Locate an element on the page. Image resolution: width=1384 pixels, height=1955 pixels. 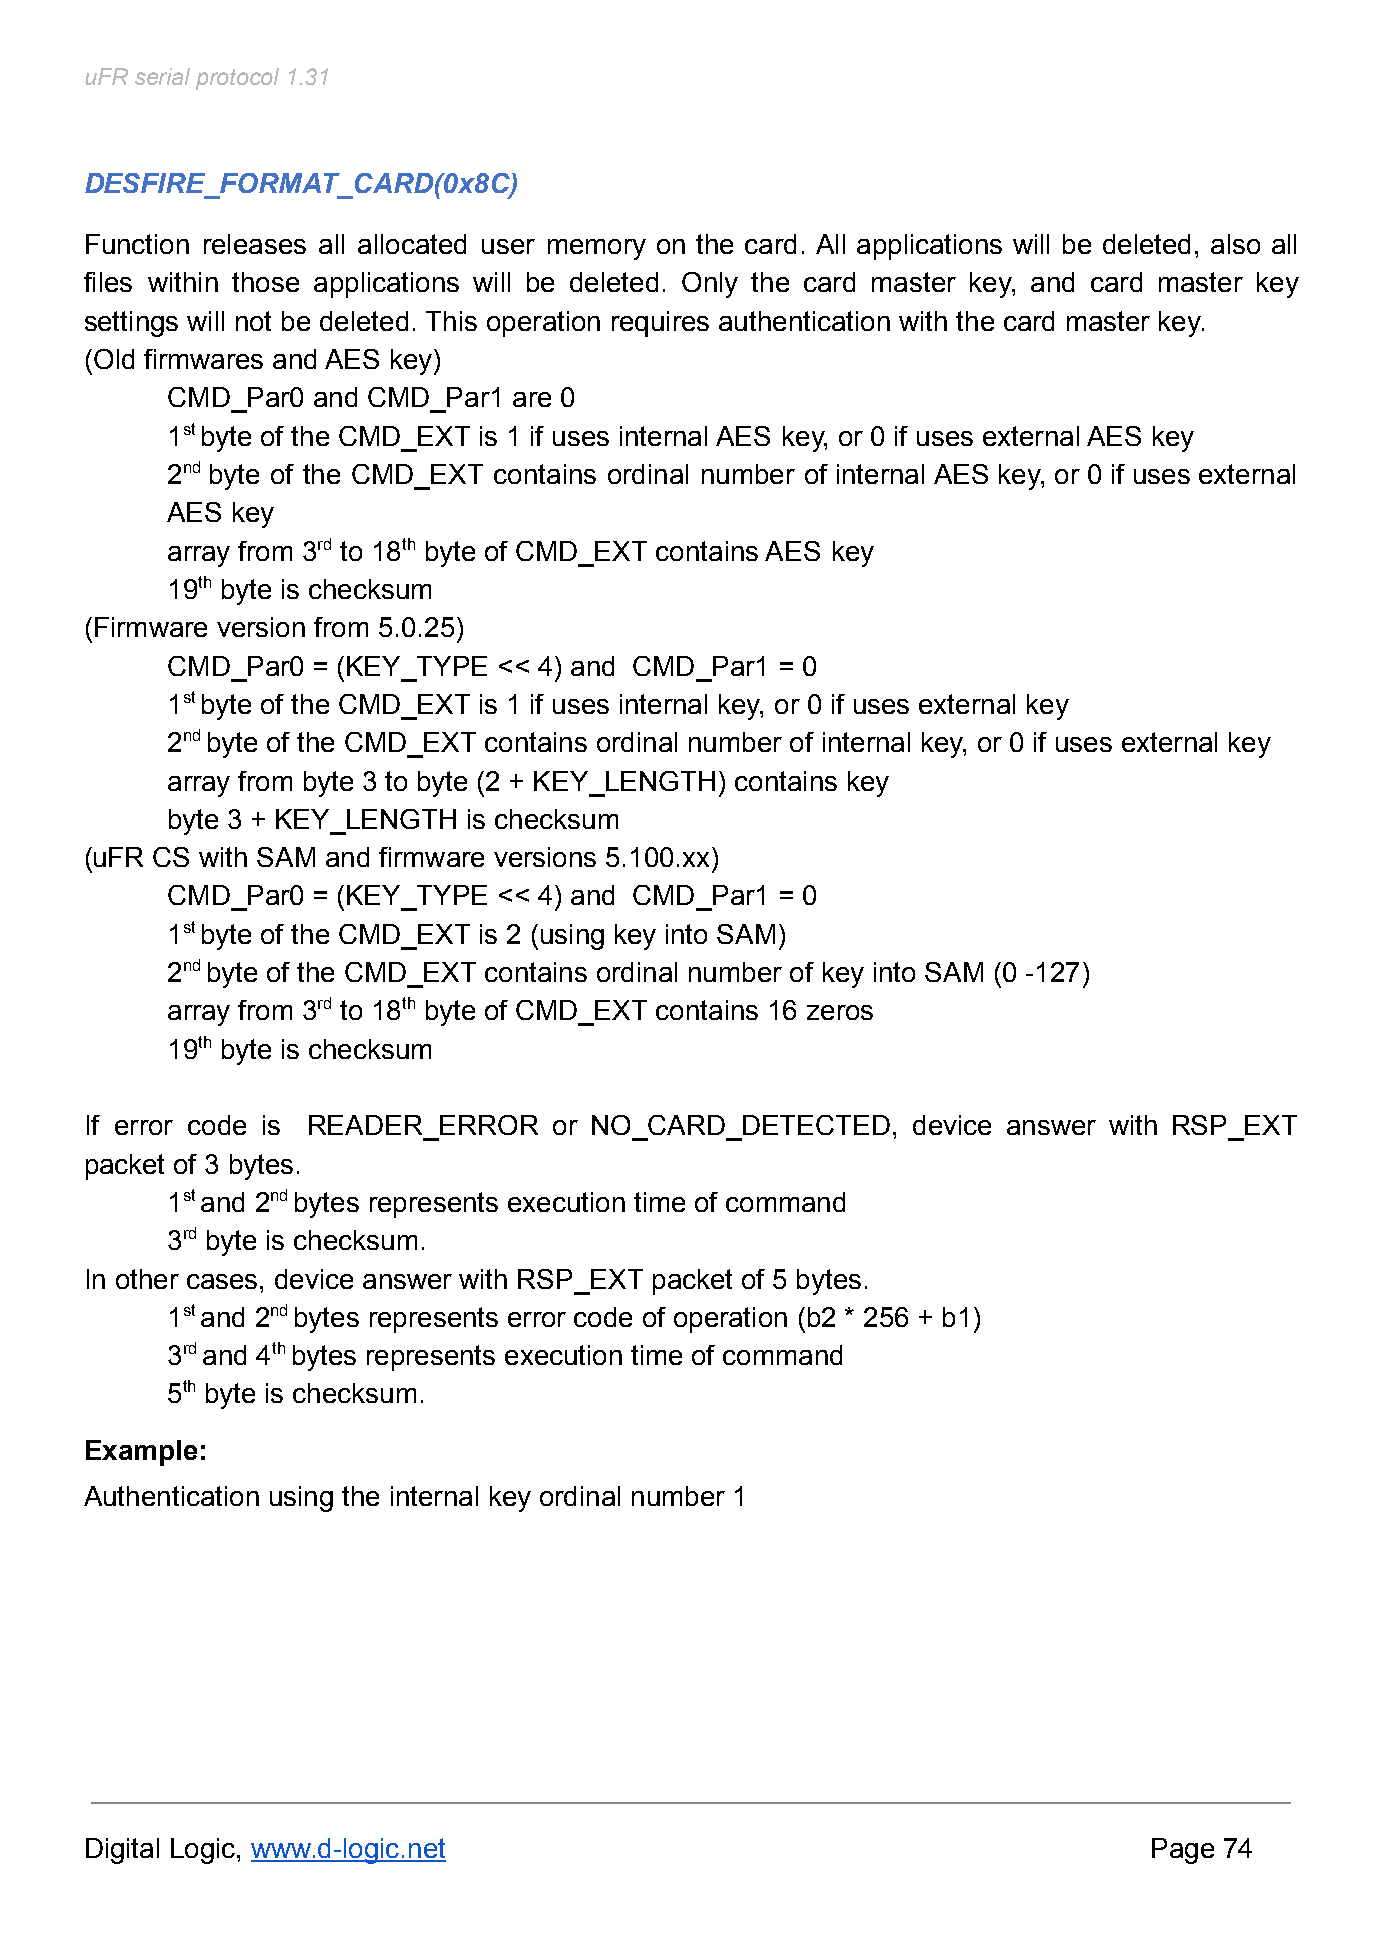
requires is located at coordinates (660, 324).
